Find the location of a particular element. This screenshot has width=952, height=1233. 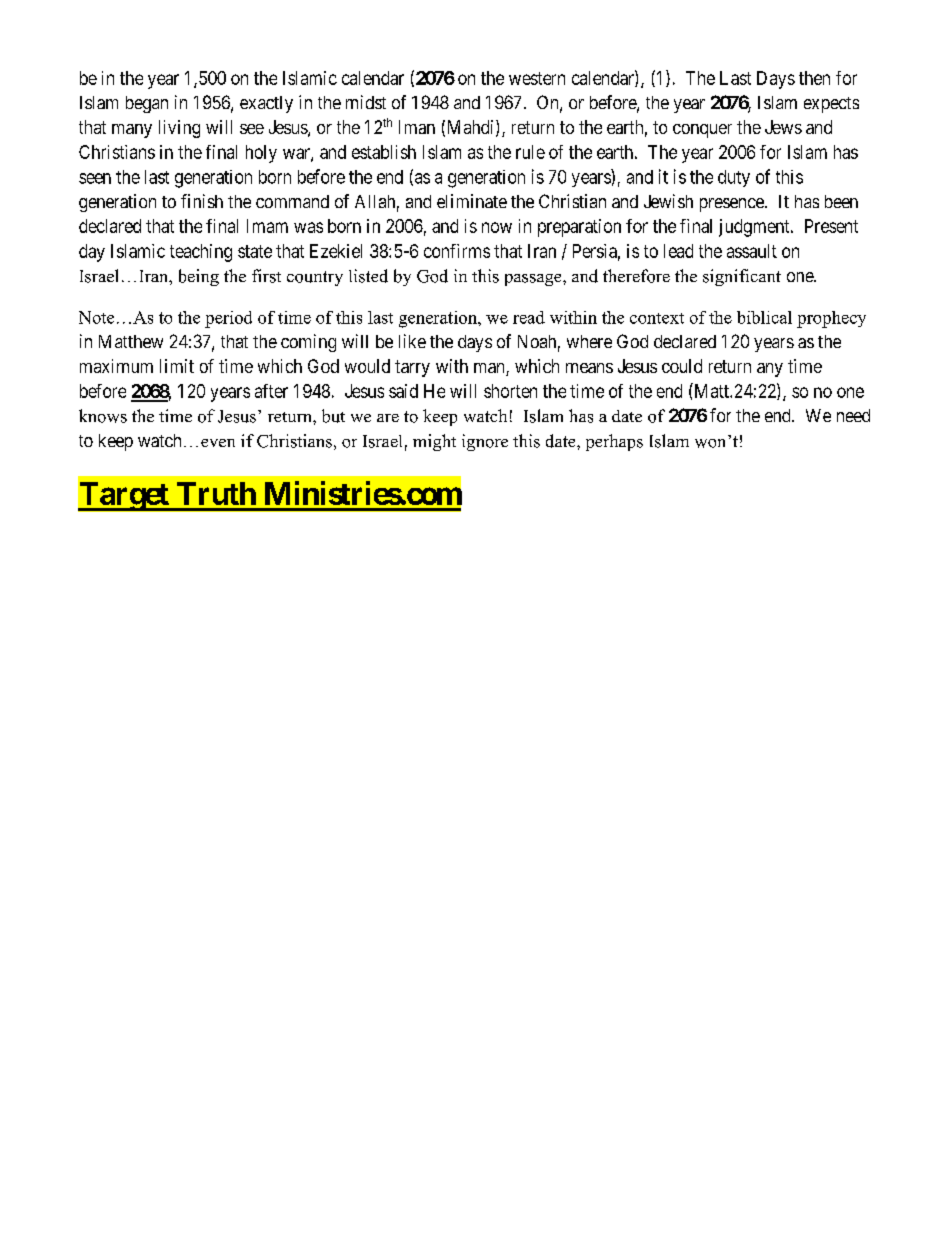

confirms is located at coordinates (457, 251).
